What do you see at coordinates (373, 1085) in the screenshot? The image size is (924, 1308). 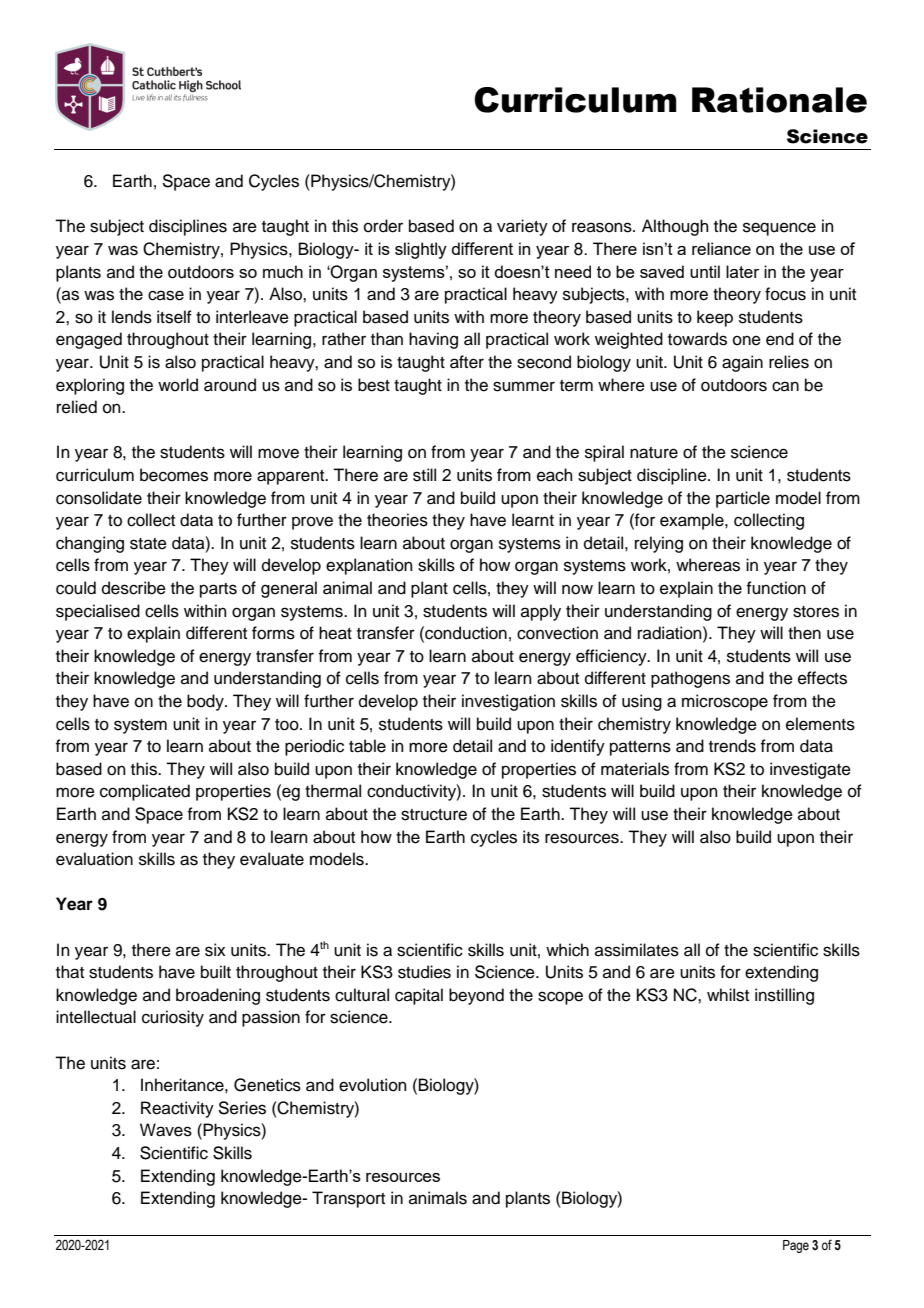 I see `evolution` at bounding box center [373, 1085].
